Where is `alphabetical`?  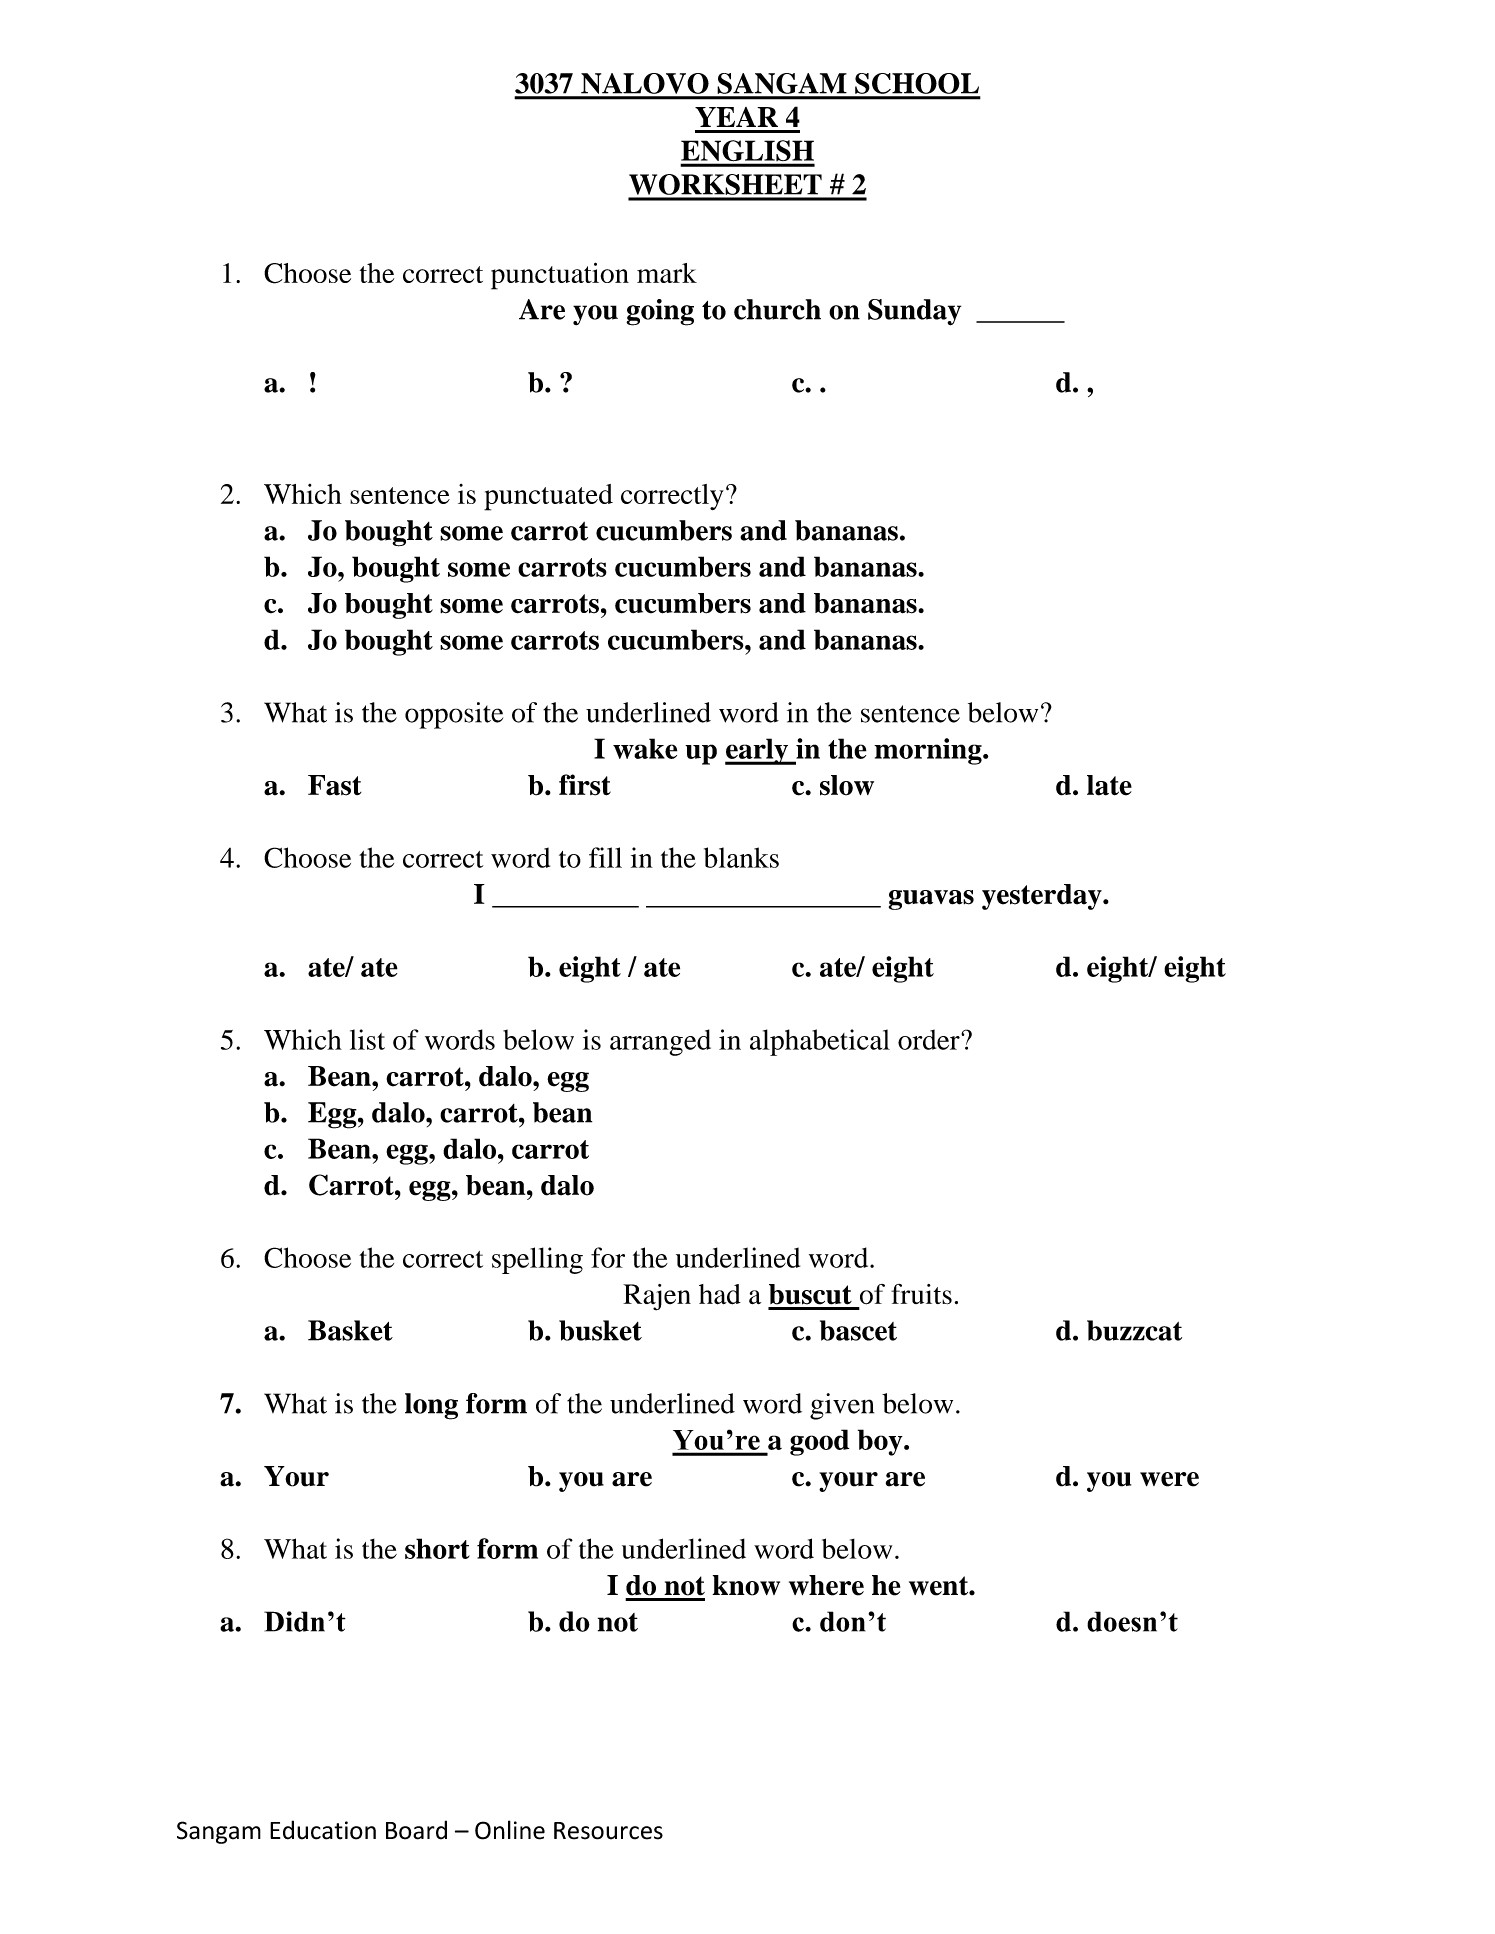
alphabetical is located at coordinates (820, 1042).
